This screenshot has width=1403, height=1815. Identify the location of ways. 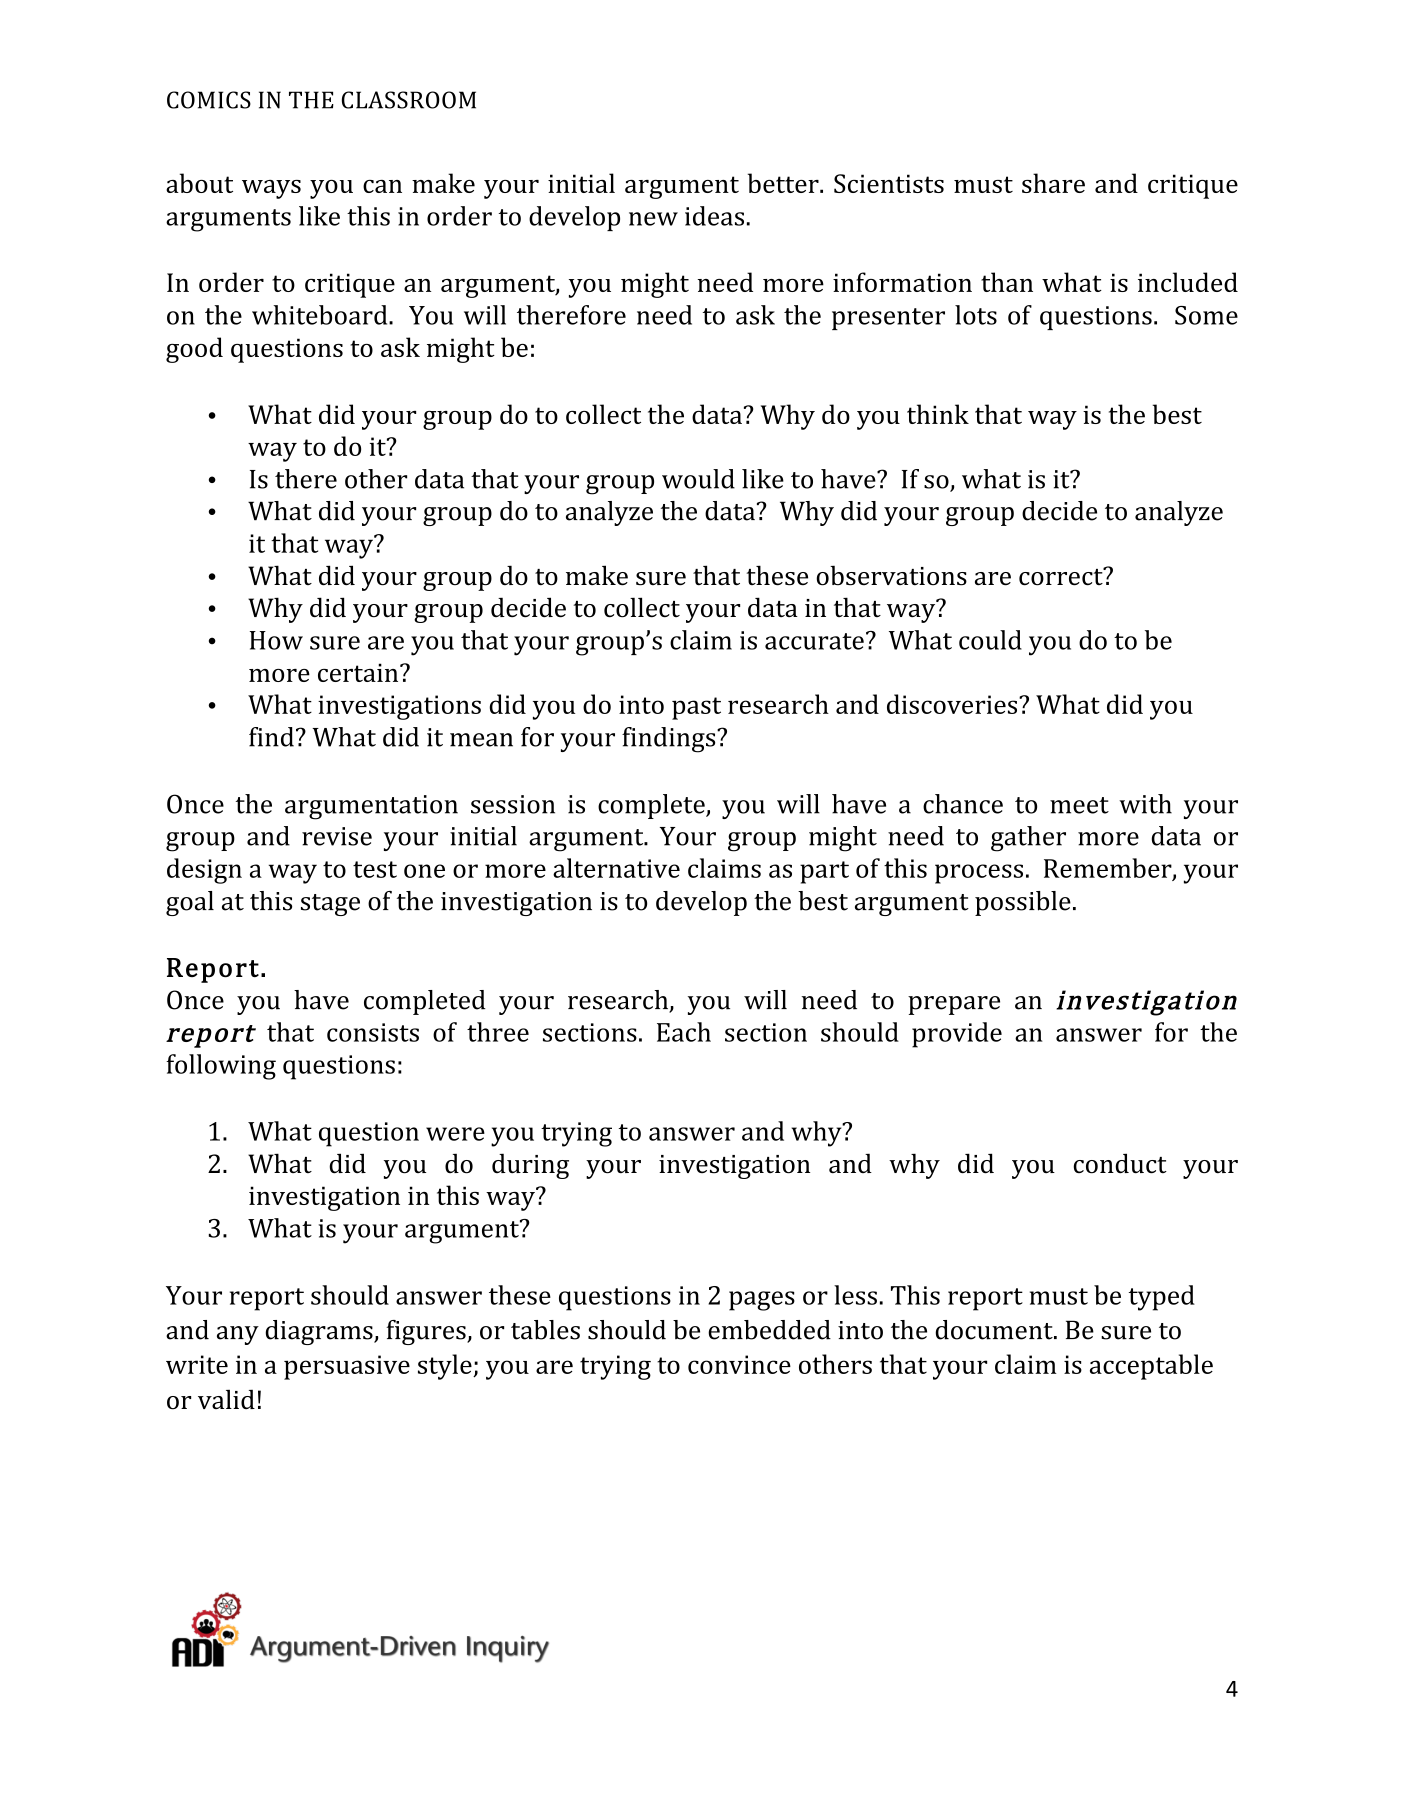
(271, 189).
